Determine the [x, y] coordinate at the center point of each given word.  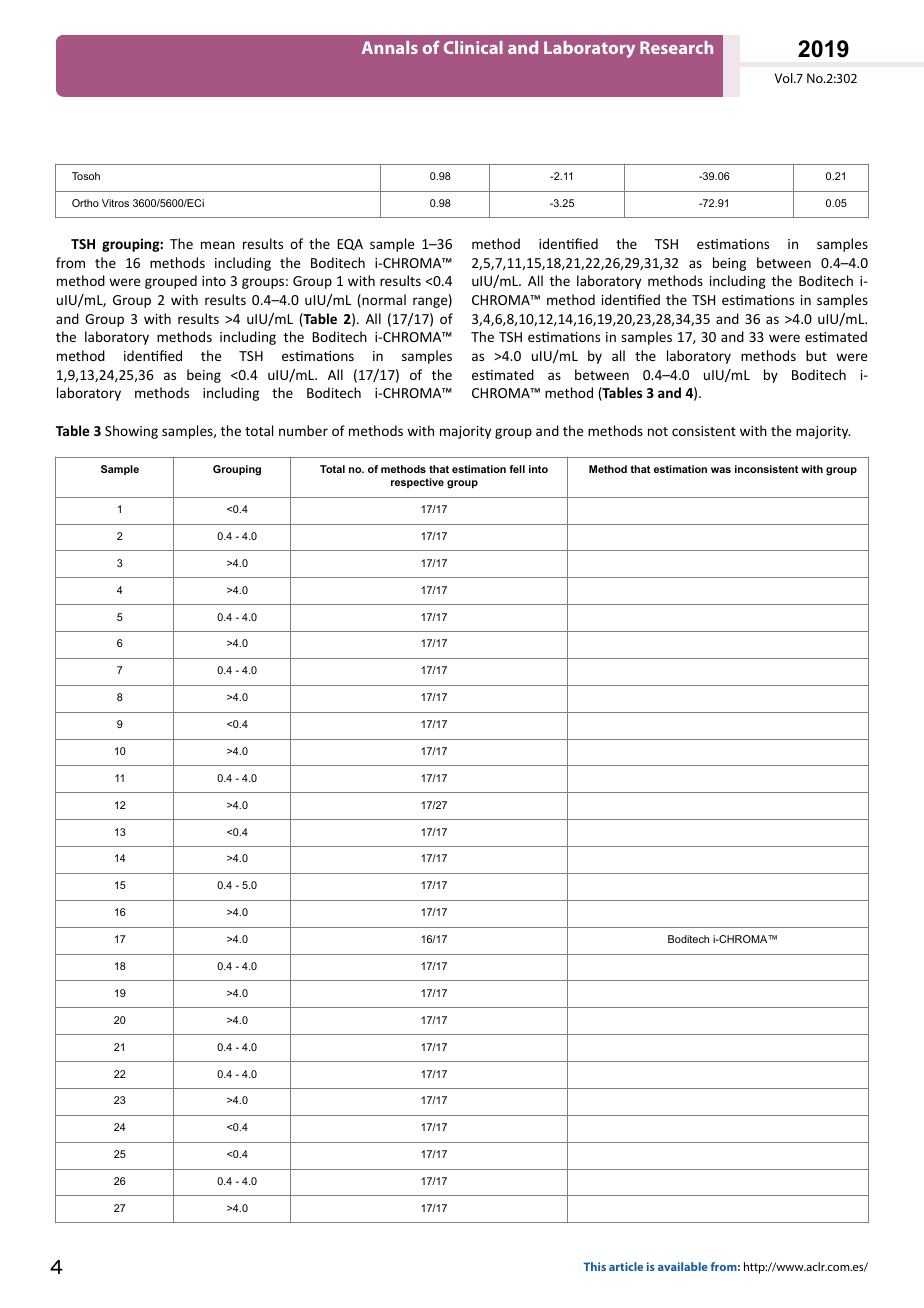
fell [517, 469]
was [721, 470]
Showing [131, 432]
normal [383, 301]
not [658, 431]
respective [417, 483]
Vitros [115, 203]
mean [218, 245]
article [626, 1266]
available [683, 1266]
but [816, 355]
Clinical [473, 47]
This [594, 1266]
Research [676, 47]
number [303, 430]
